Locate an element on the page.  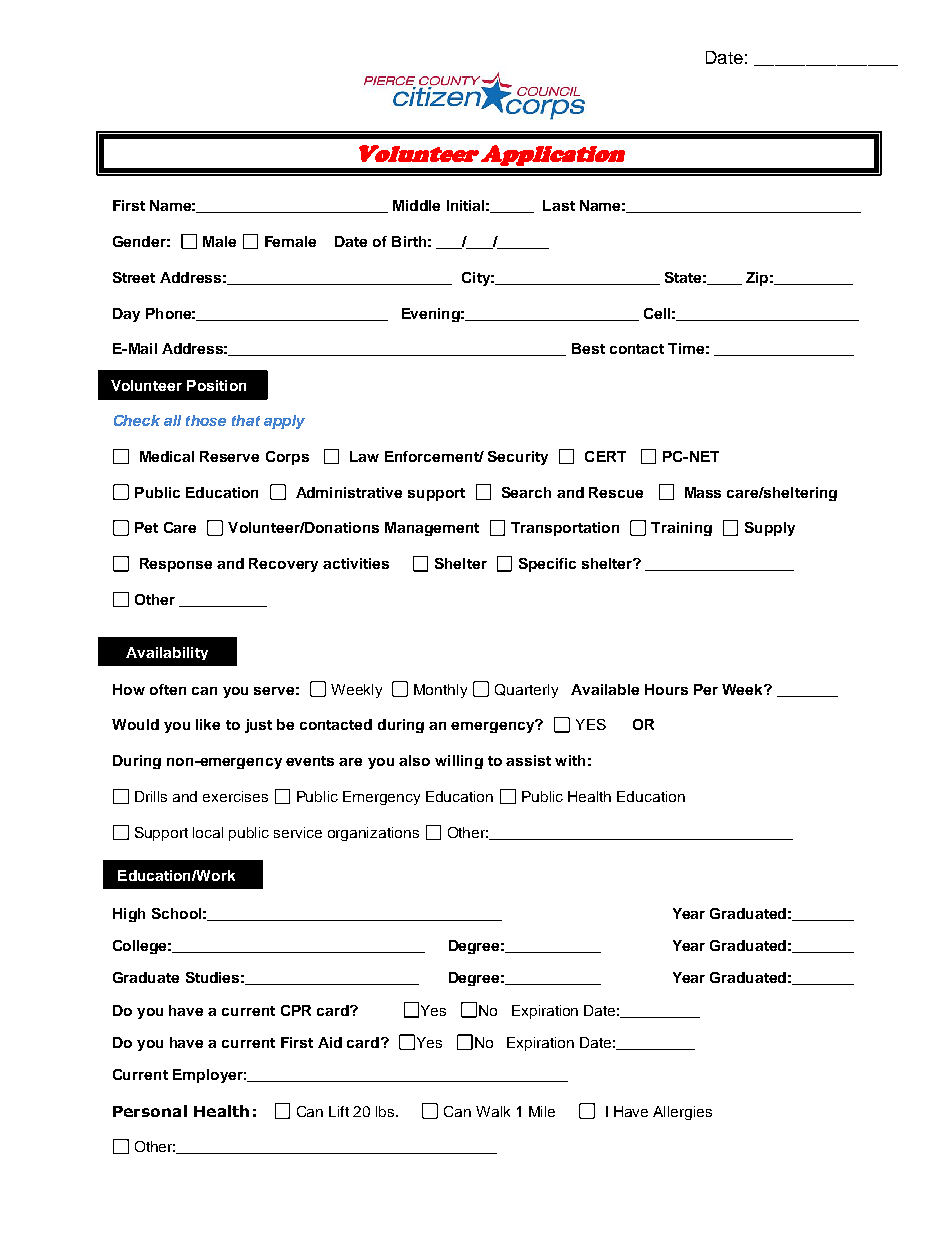
Last is located at coordinates (559, 205).
